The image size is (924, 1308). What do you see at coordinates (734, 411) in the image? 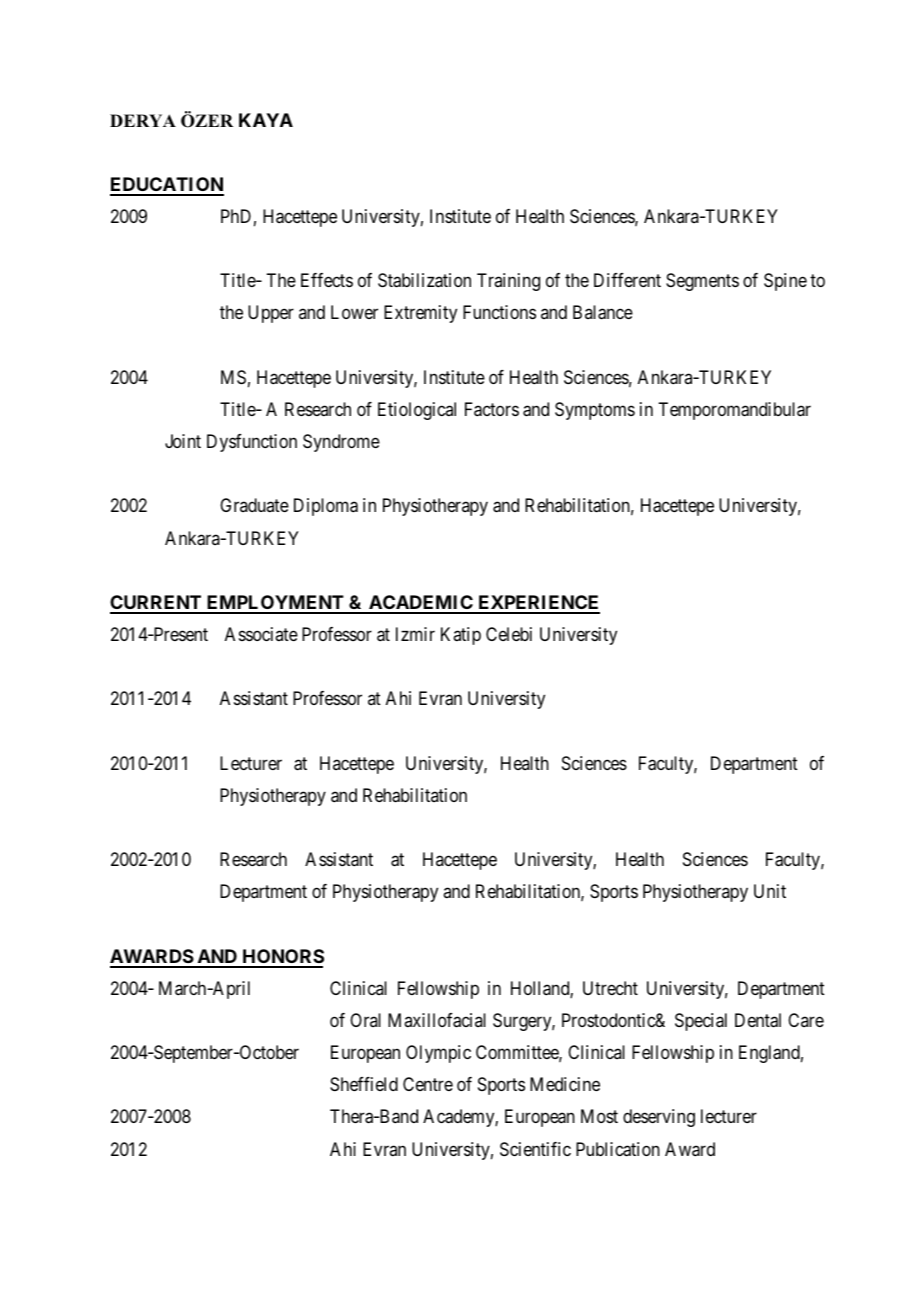
I see `Temporomandibular` at bounding box center [734, 411].
